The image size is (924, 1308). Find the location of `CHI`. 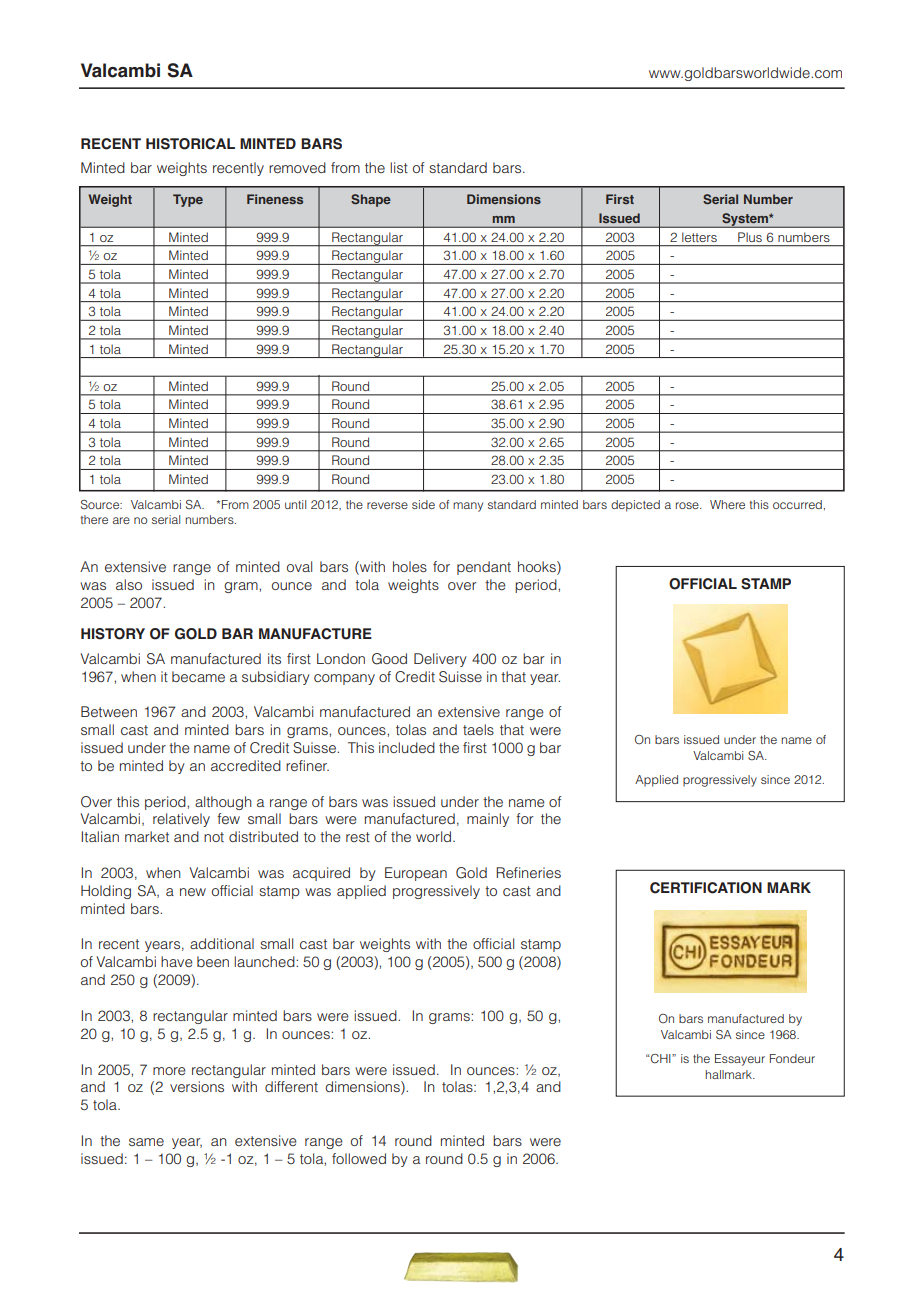

CHI is located at coordinates (661, 1059).
